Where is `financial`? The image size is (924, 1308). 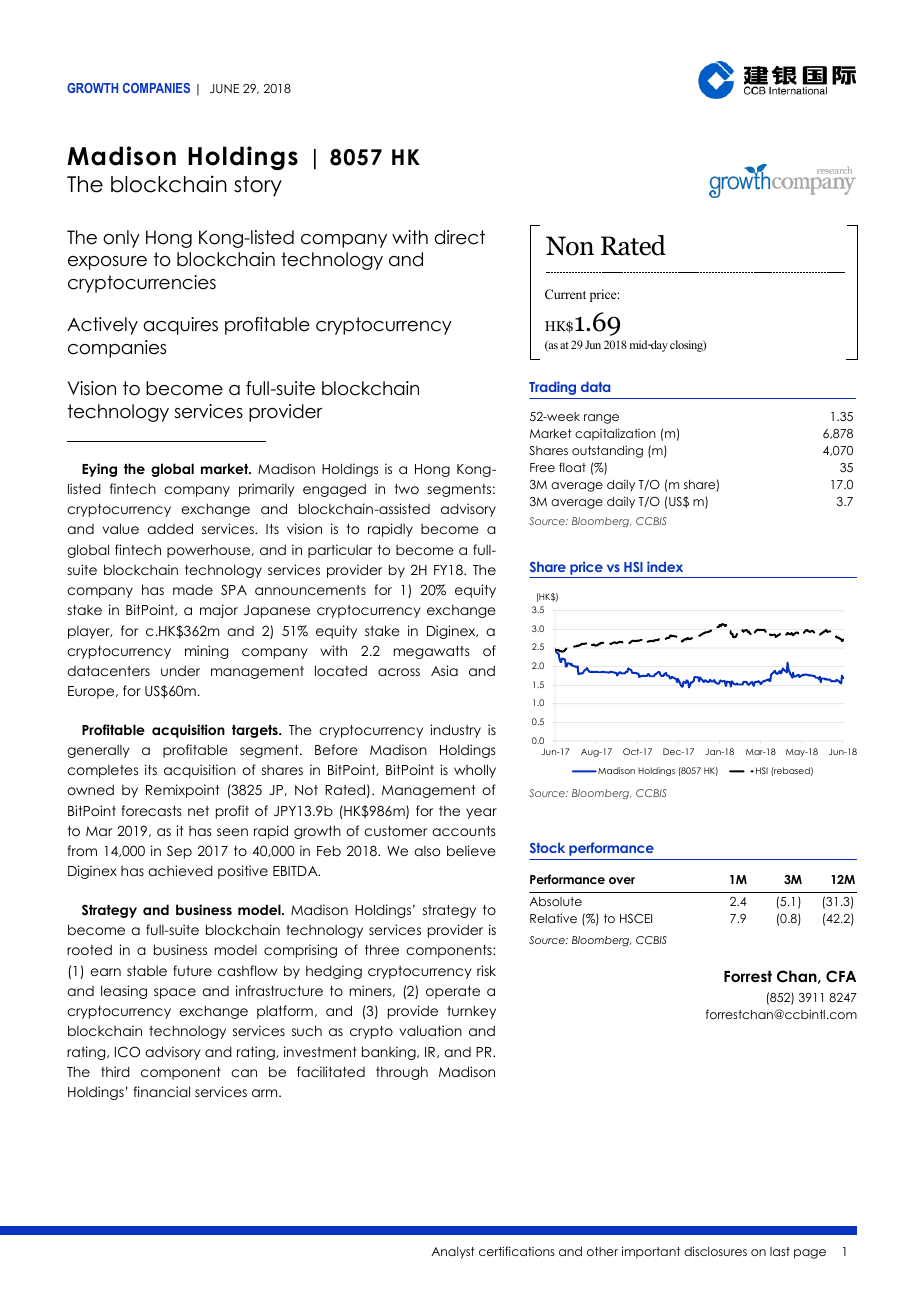 financial is located at coordinates (162, 1091).
